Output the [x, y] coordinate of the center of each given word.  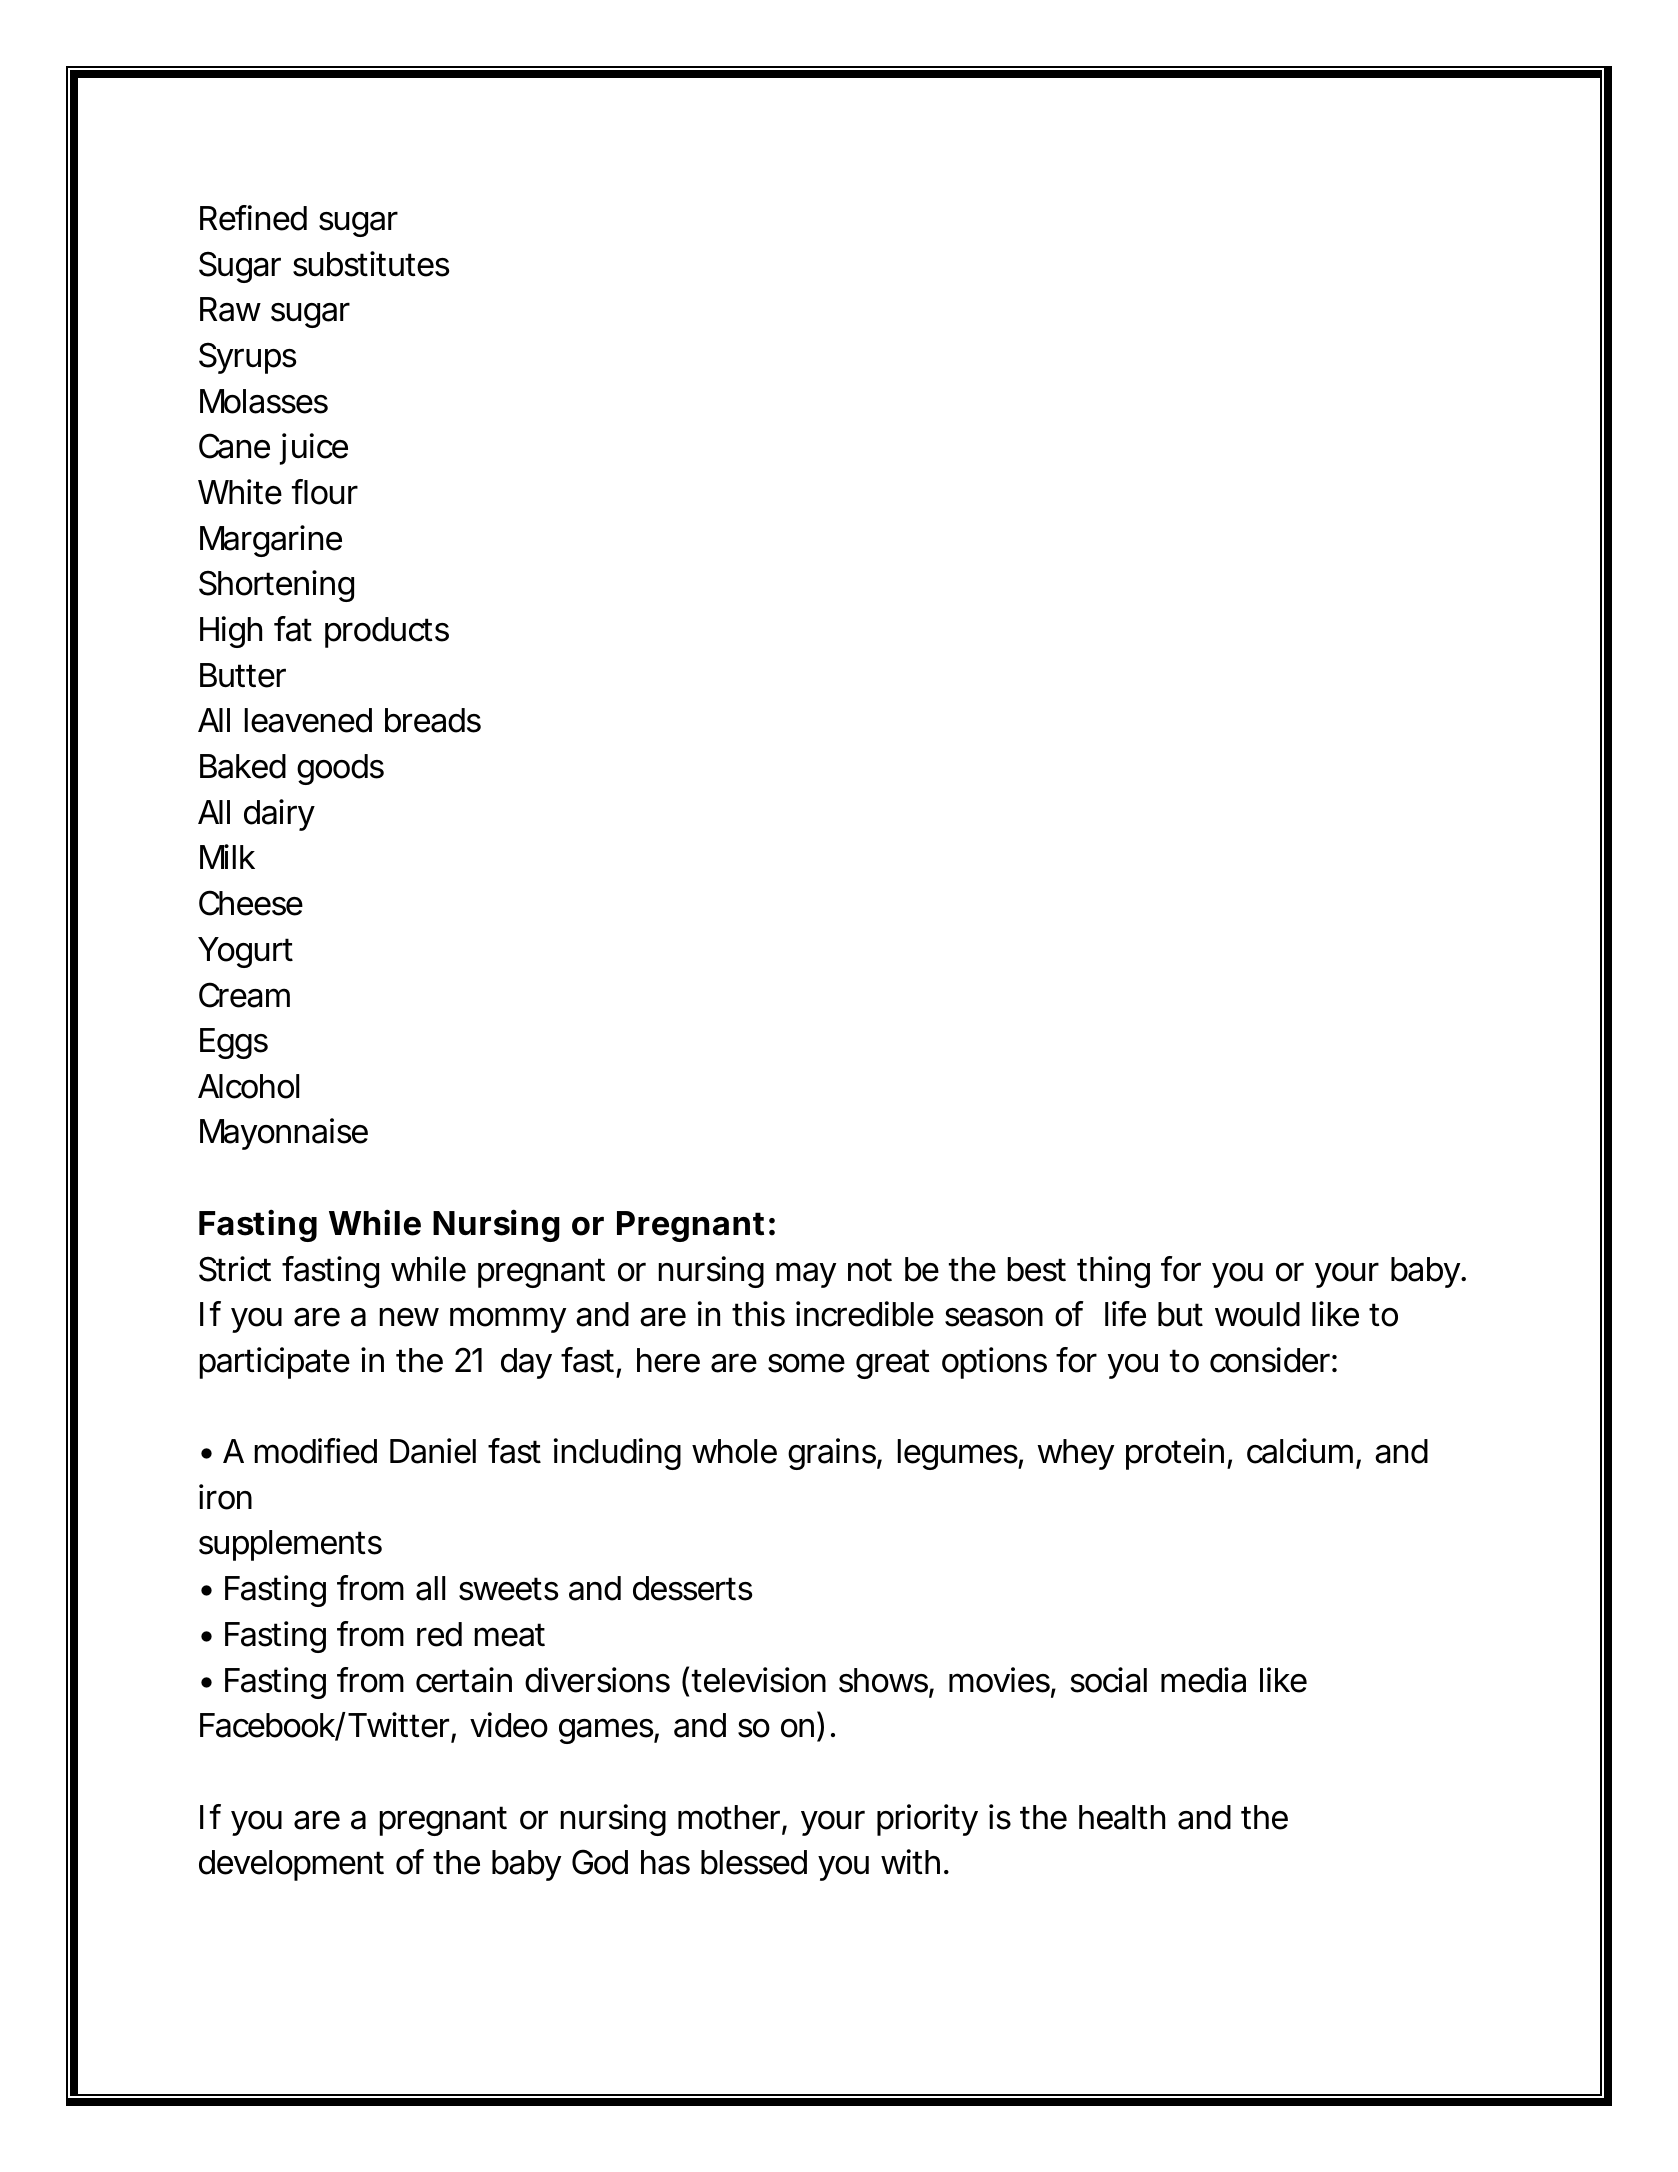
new [409, 1317]
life [1125, 1314]
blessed [754, 1862]
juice [314, 449]
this [758, 1314]
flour [325, 492]
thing [1113, 1272]
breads [433, 720]
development [291, 1865]
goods [340, 769]
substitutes [371, 264]
